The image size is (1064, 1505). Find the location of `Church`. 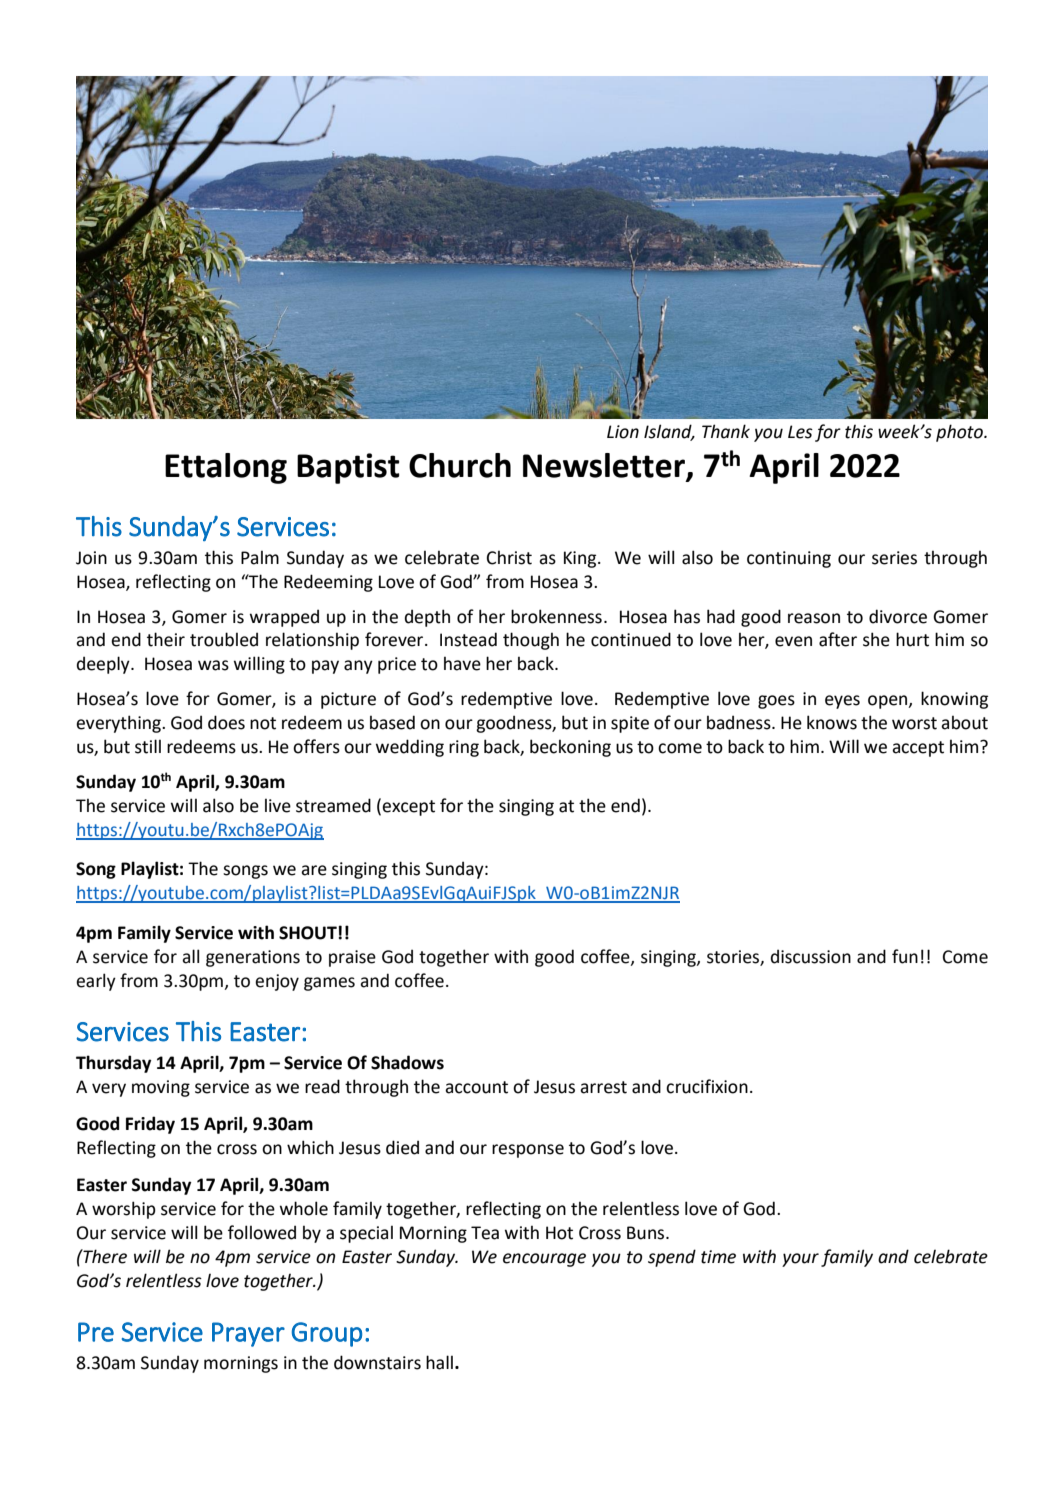

Church is located at coordinates (460, 465).
